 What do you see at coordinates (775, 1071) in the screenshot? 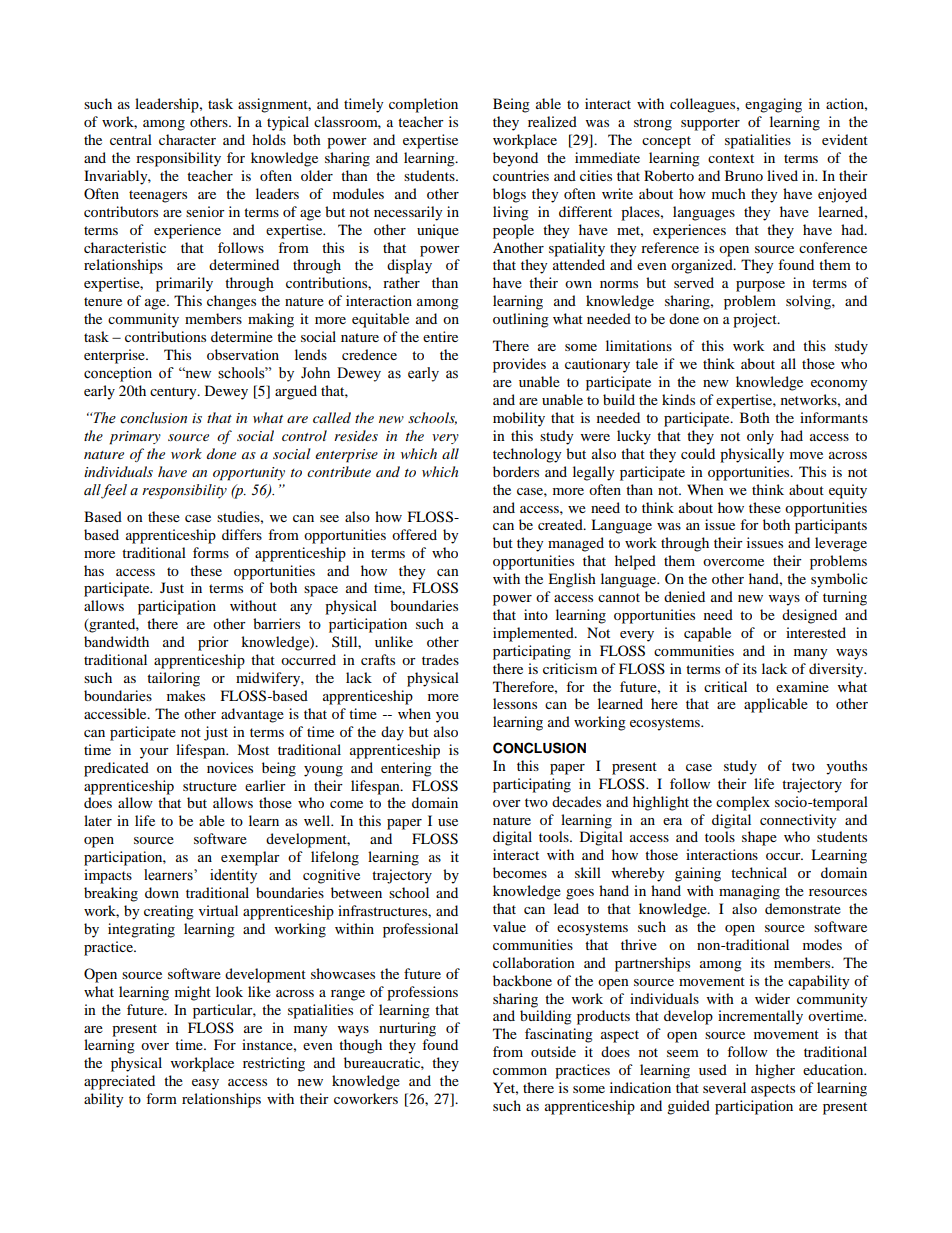
I see `higher` at bounding box center [775, 1071].
